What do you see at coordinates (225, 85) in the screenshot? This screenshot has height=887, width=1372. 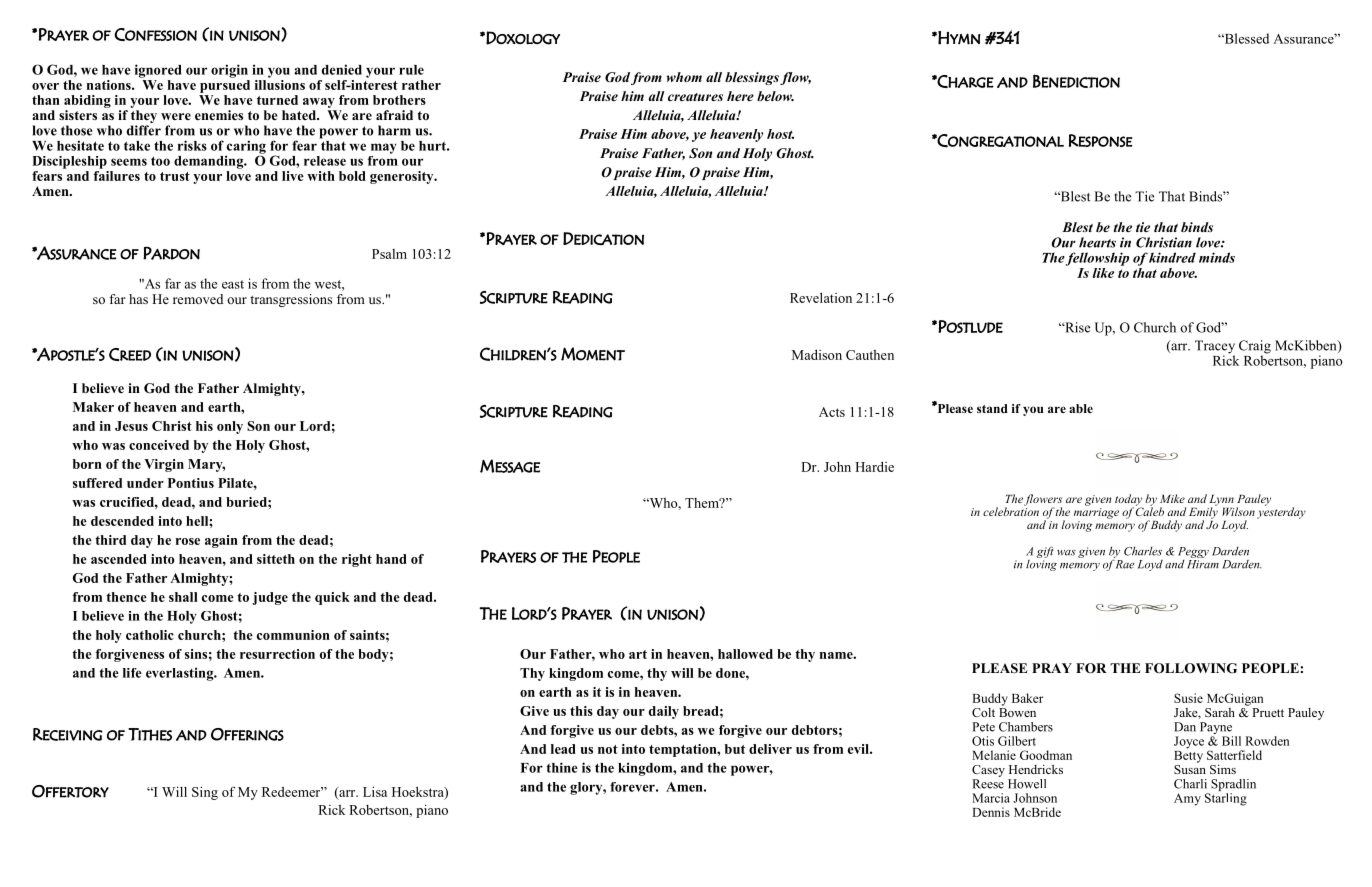 I see `pursued` at bounding box center [225, 85].
